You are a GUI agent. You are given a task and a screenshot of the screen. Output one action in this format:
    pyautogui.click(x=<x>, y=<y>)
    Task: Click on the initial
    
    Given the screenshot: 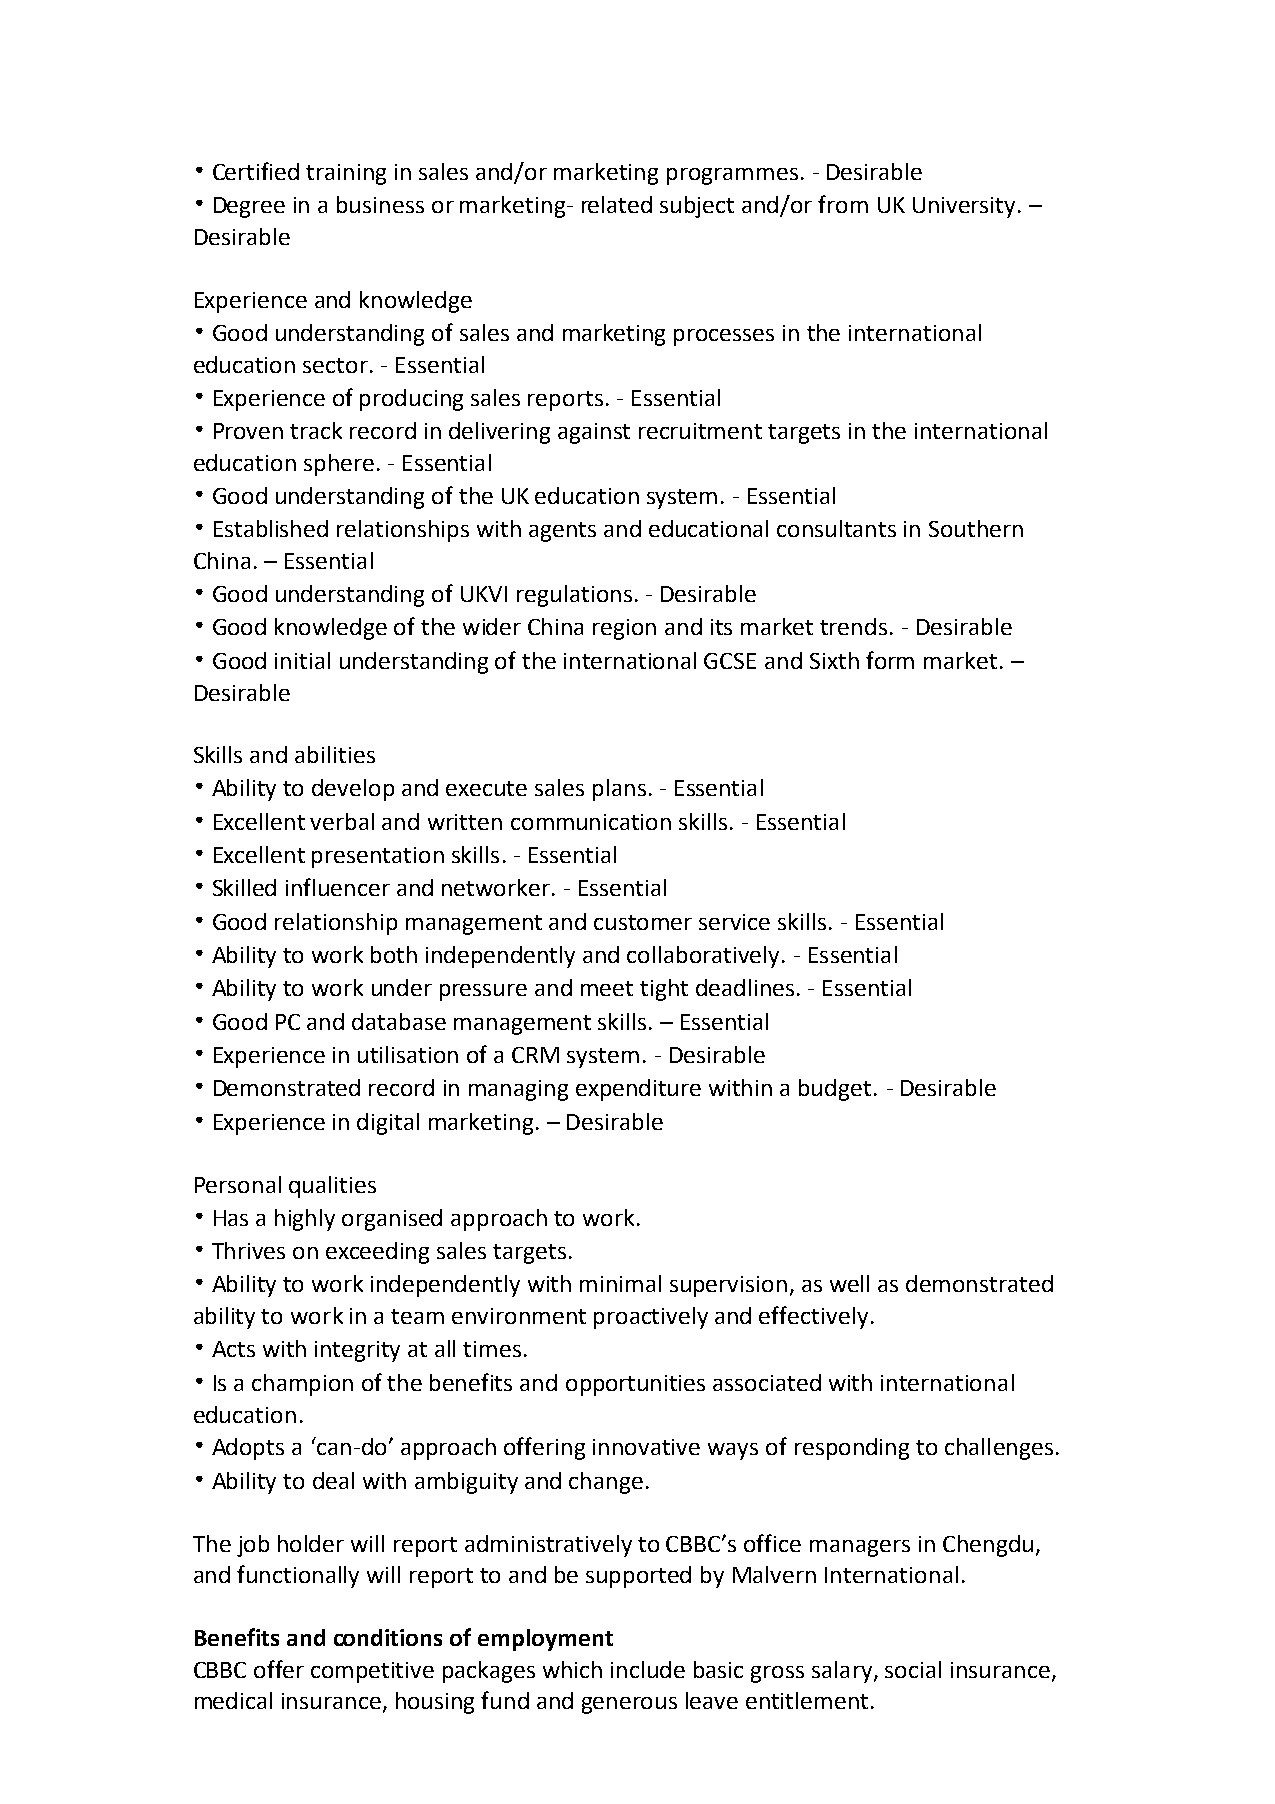 What is the action you would take?
    pyautogui.click(x=302, y=660)
